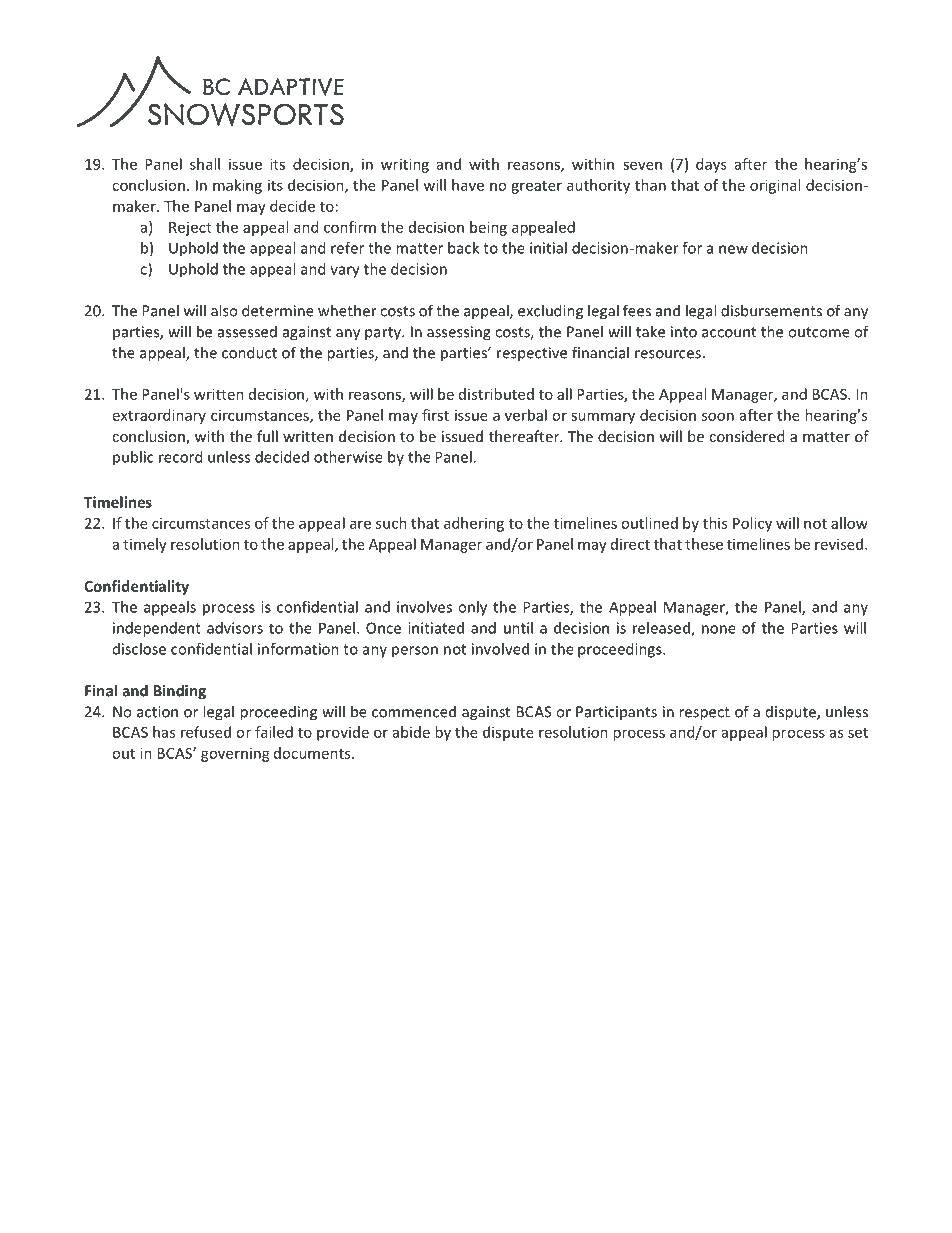 Image resolution: width=952 pixels, height=1233 pixels. I want to click on refused, so click(206, 732).
